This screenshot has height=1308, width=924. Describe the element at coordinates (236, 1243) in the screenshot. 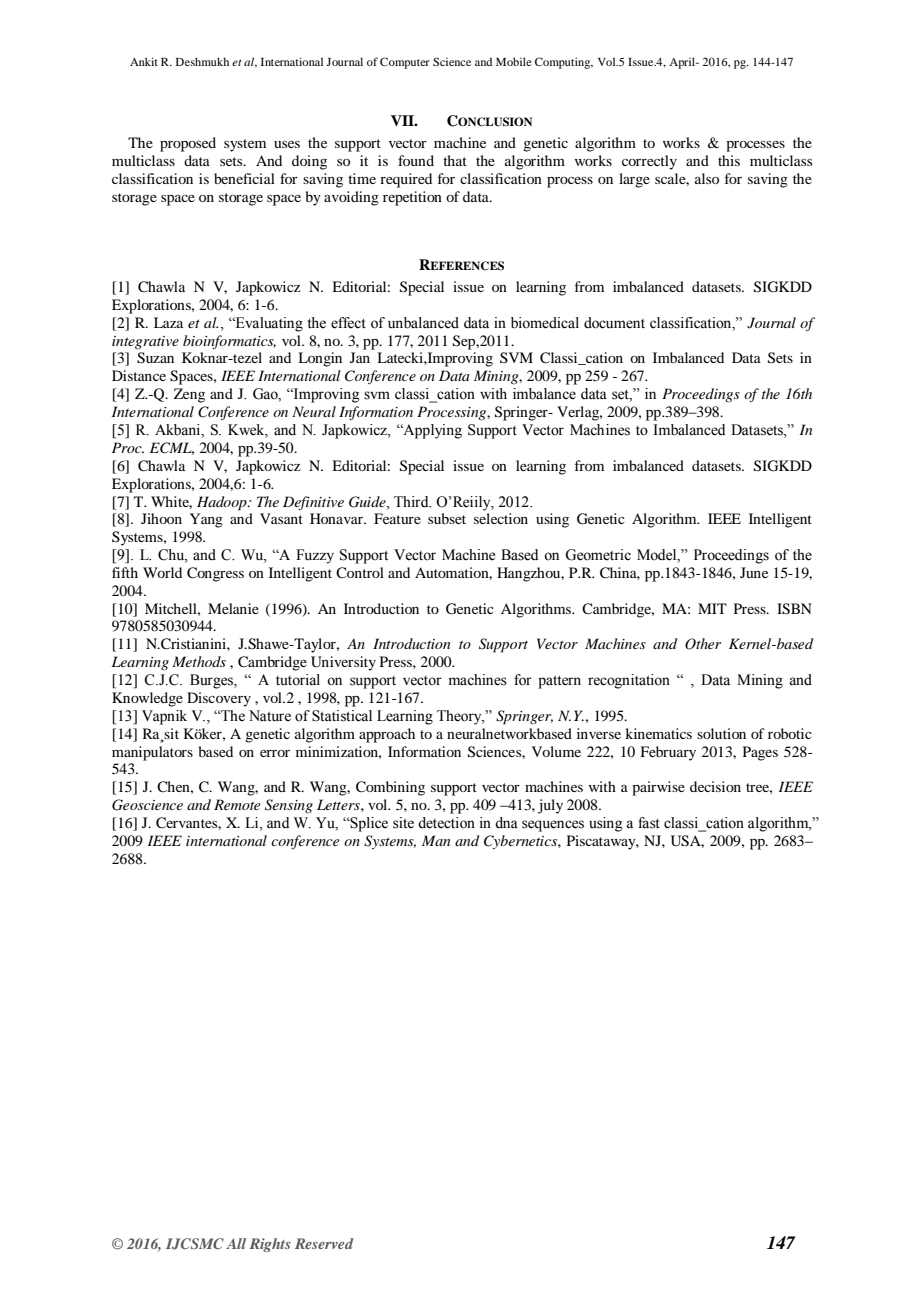

I see `All` at that location.
